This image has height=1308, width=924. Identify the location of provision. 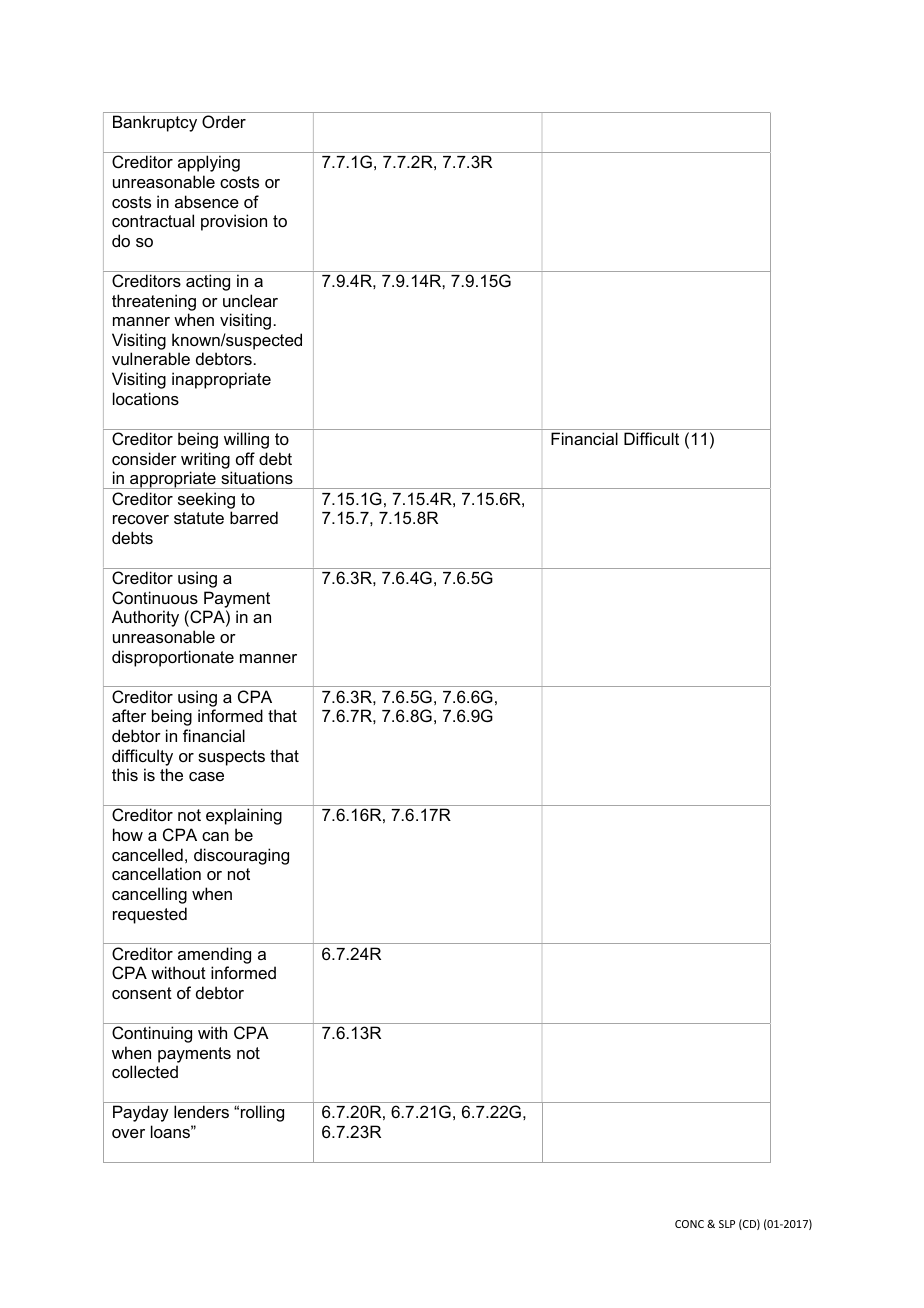
(234, 222).
